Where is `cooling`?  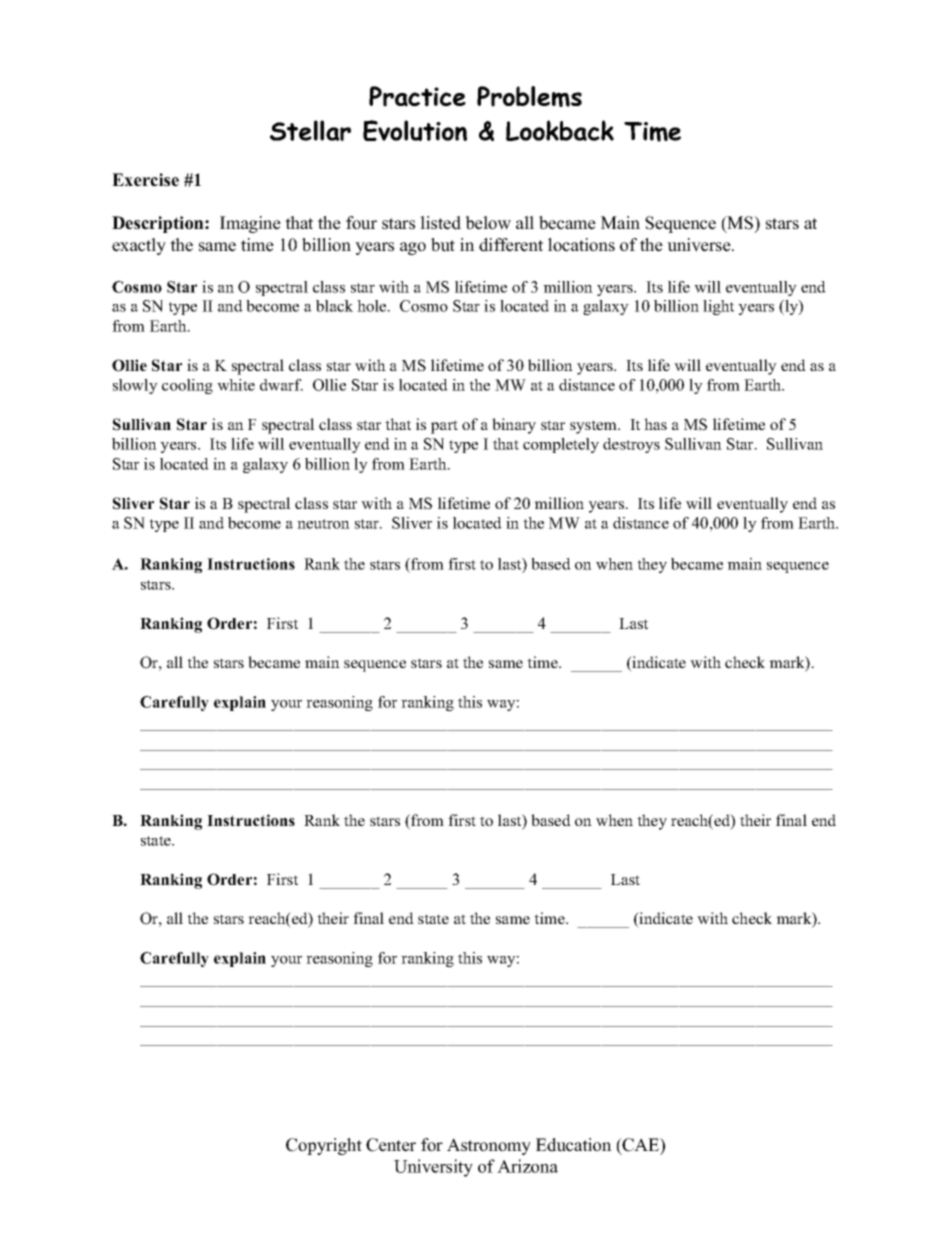 cooling is located at coordinates (187, 386).
